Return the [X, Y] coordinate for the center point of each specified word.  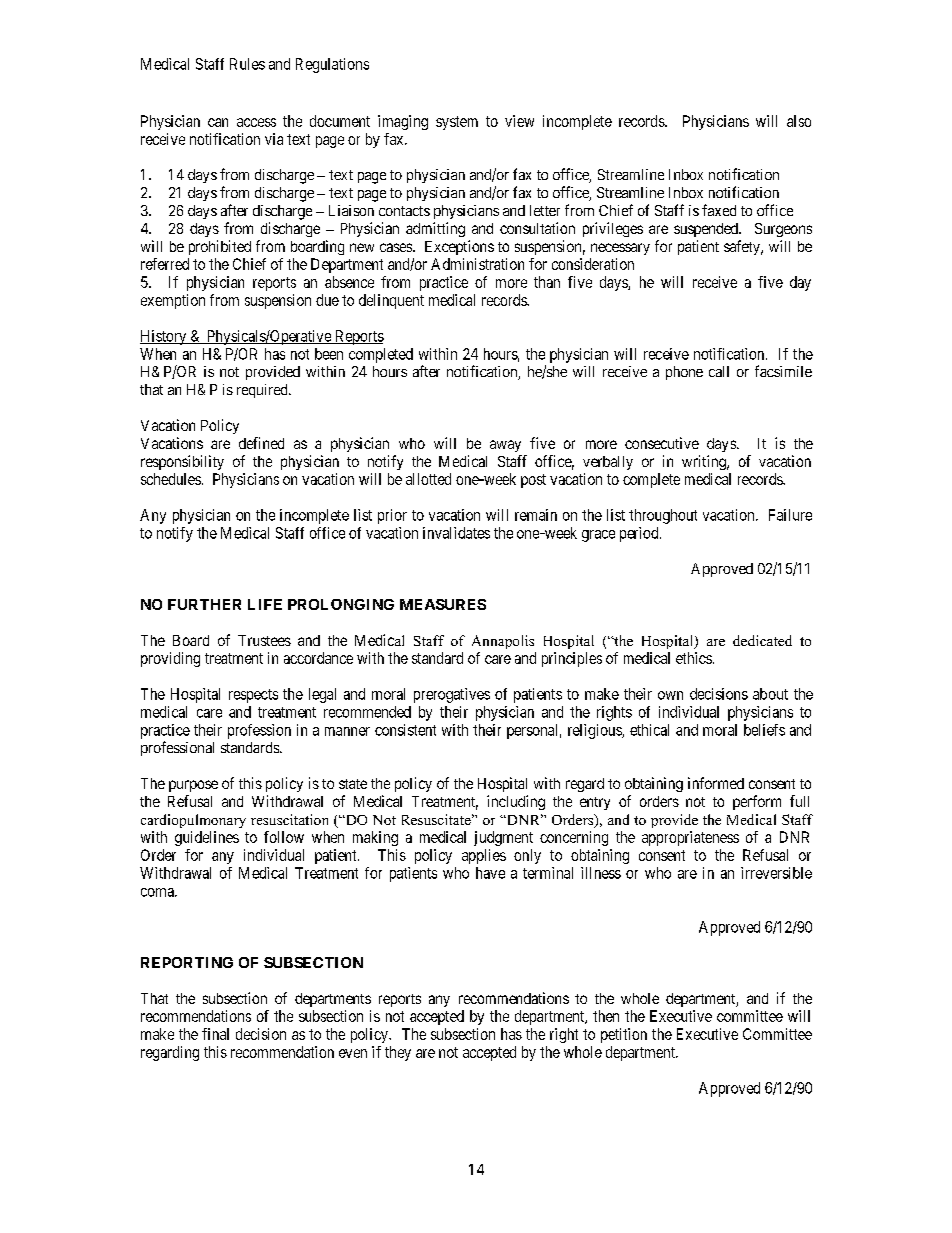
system [457, 123]
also [799, 121]
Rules [247, 64]
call [719, 371]
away [505, 446]
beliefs [764, 730]
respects [253, 696]
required [263, 391]
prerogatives [452, 695]
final [215, 1034]
